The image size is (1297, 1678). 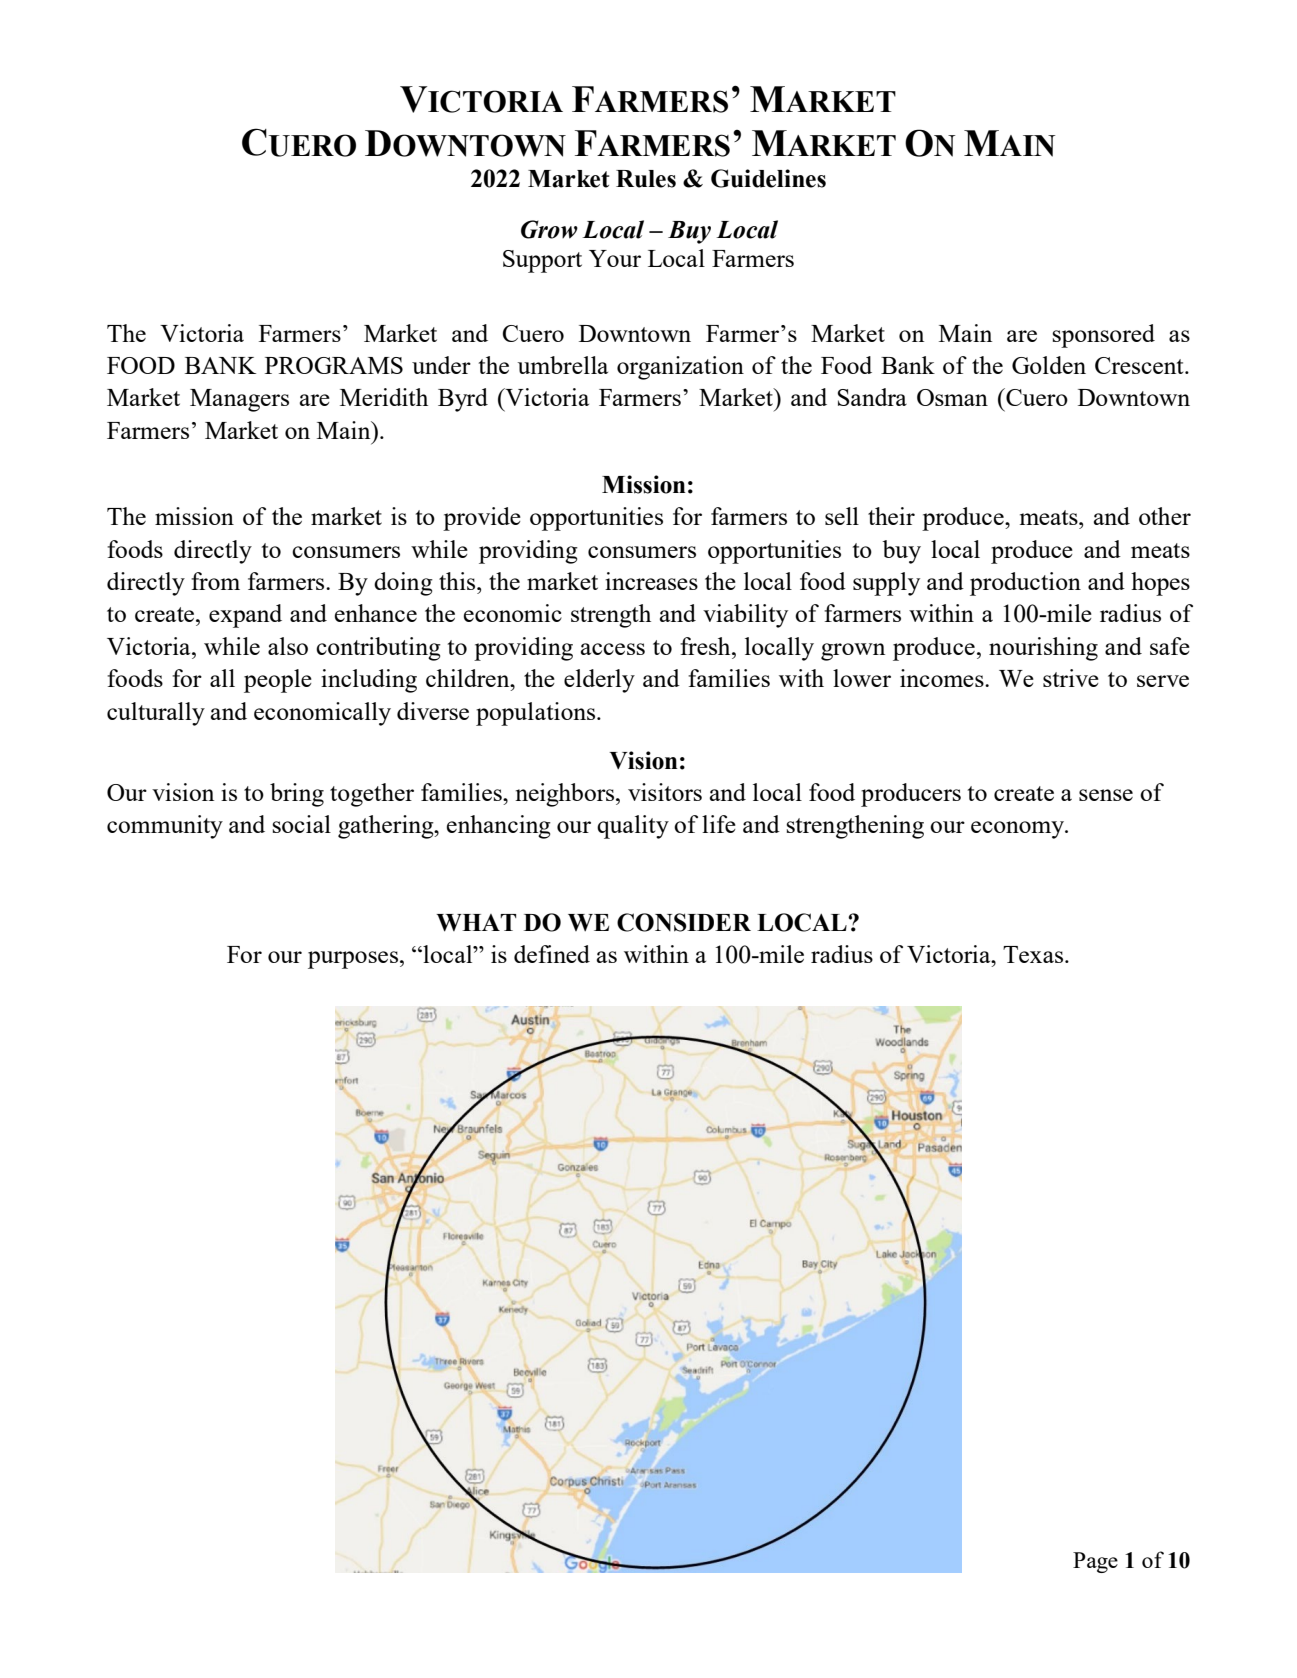 What do you see at coordinates (1103, 336) in the screenshot?
I see `sponsored` at bounding box center [1103, 336].
